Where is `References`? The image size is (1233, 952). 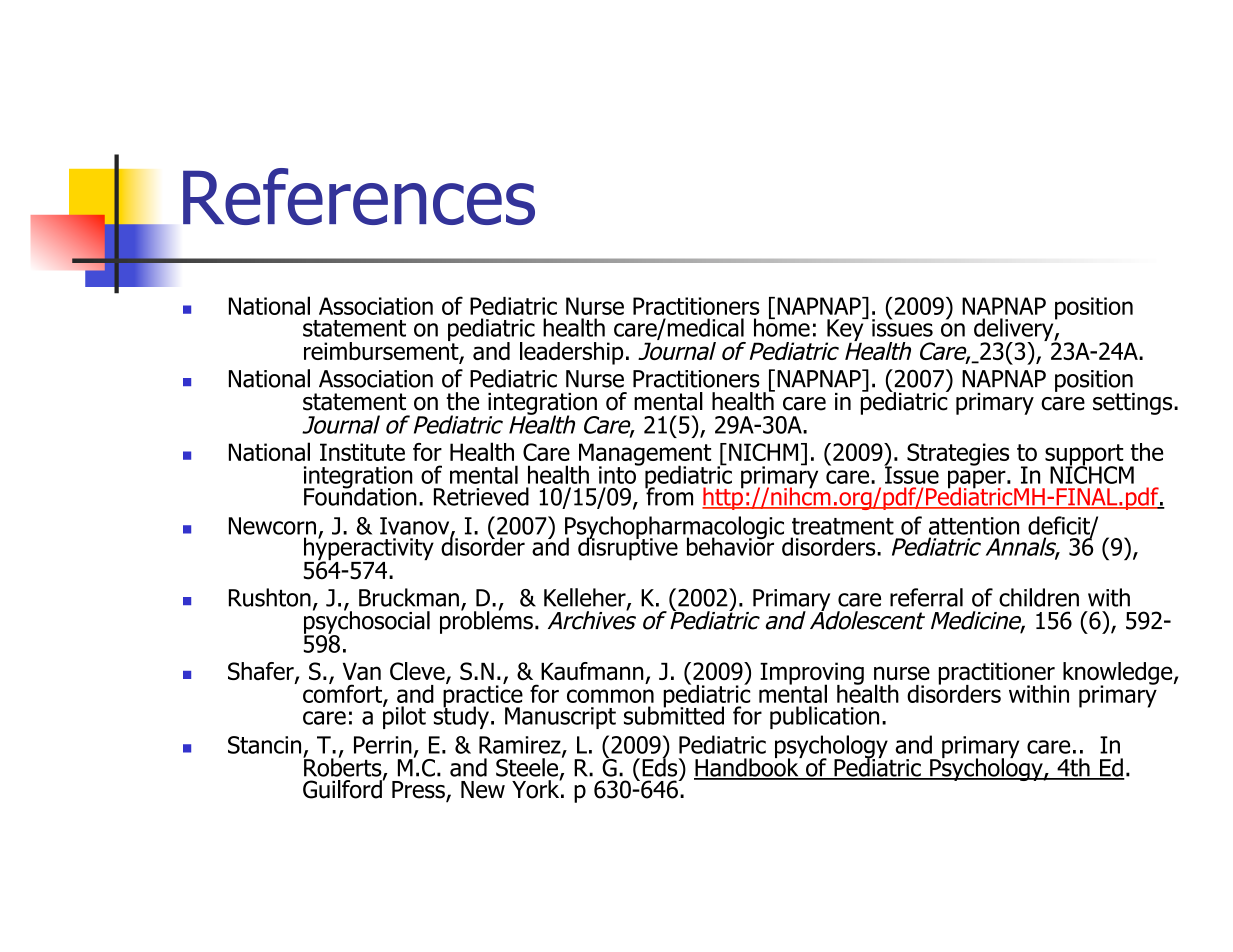
References is located at coordinates (359, 196).
